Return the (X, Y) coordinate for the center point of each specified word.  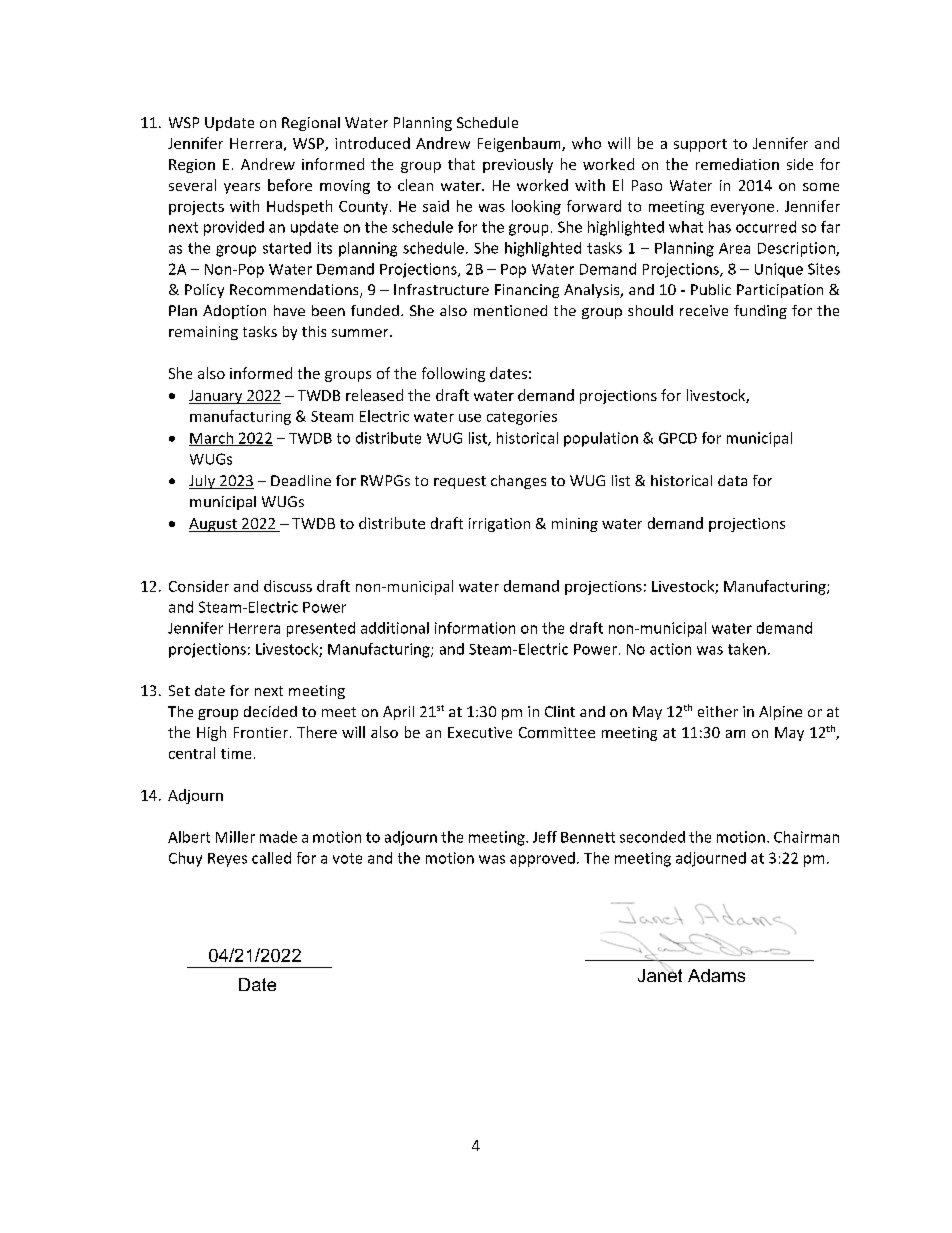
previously (518, 165)
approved (542, 859)
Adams (716, 975)
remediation (737, 164)
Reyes (227, 860)
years (242, 188)
